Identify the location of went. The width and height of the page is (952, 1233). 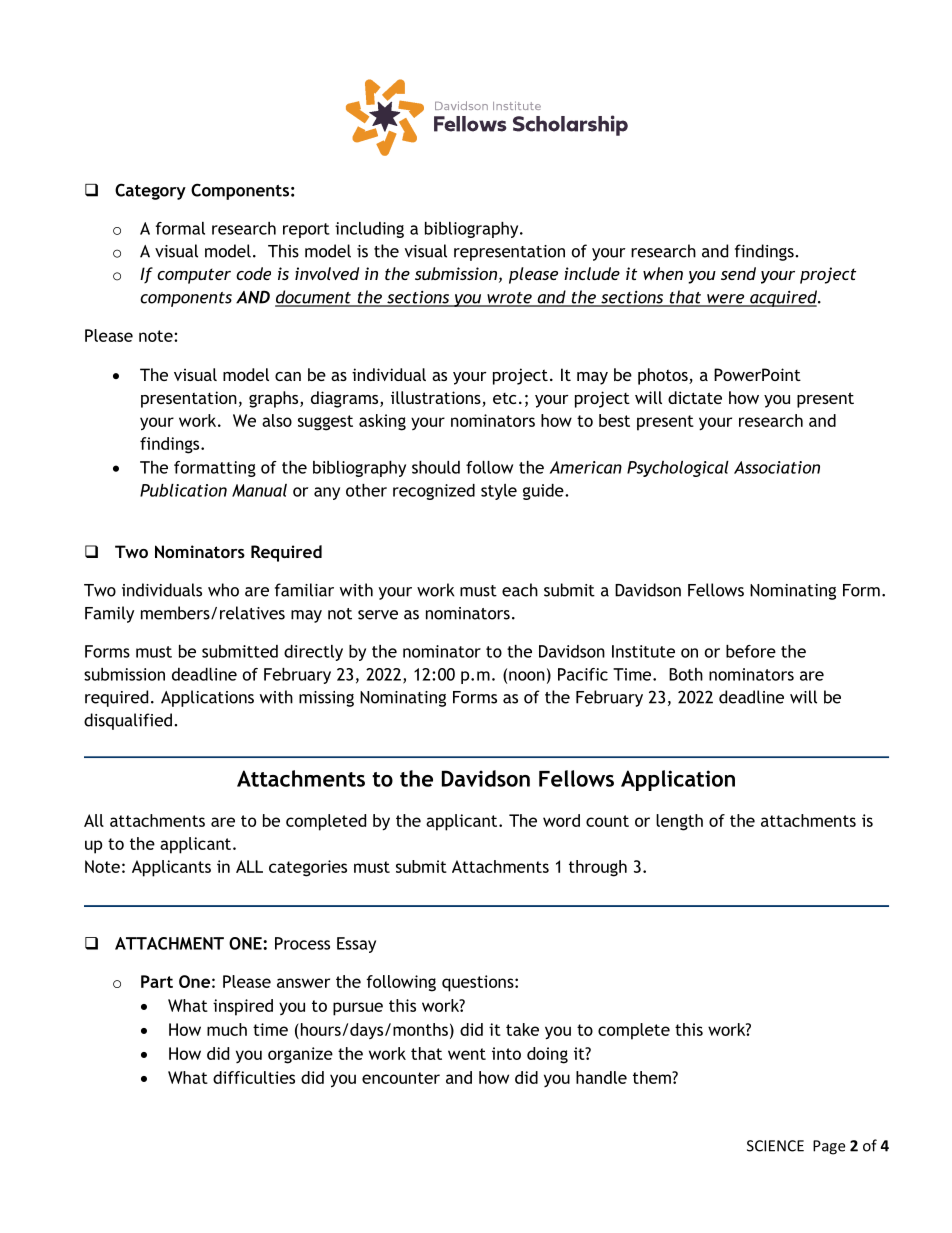
(467, 1054).
